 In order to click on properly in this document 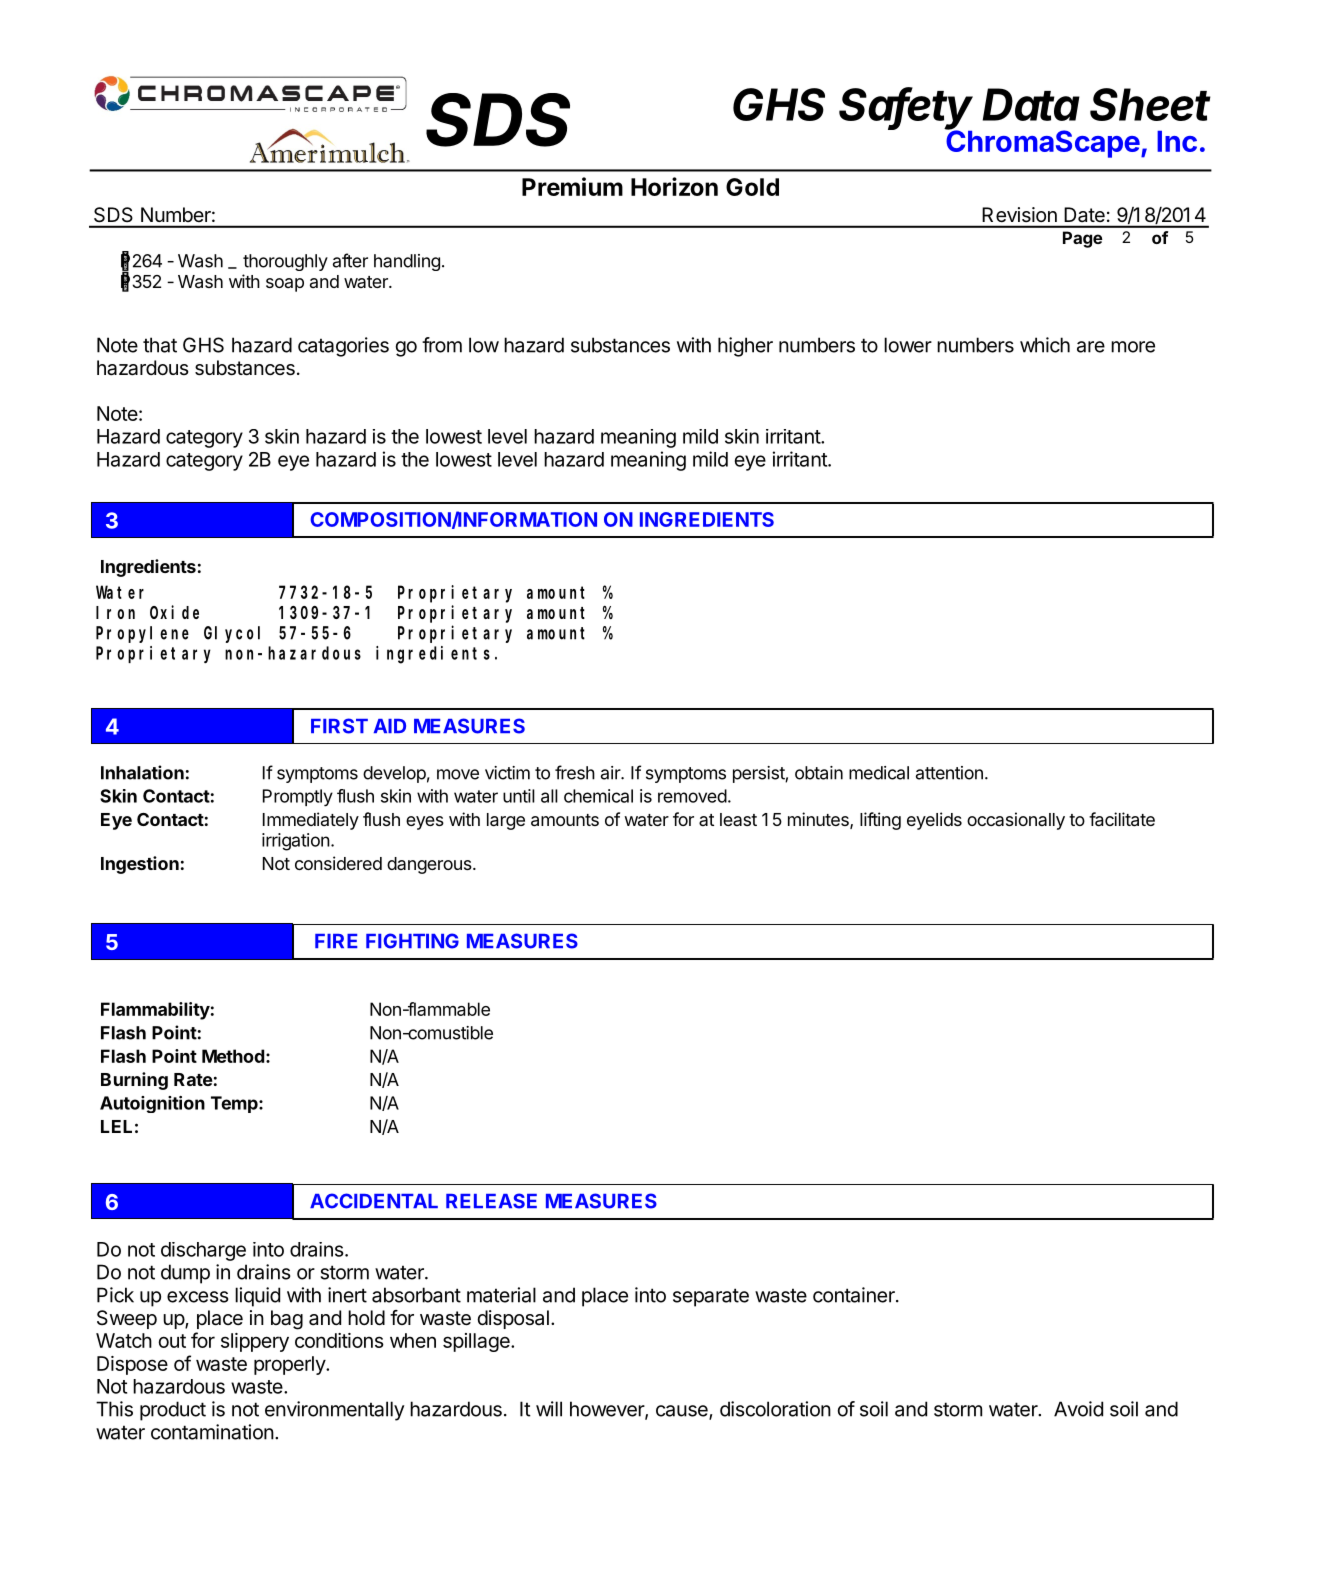, I will do `click(290, 1365)`.
